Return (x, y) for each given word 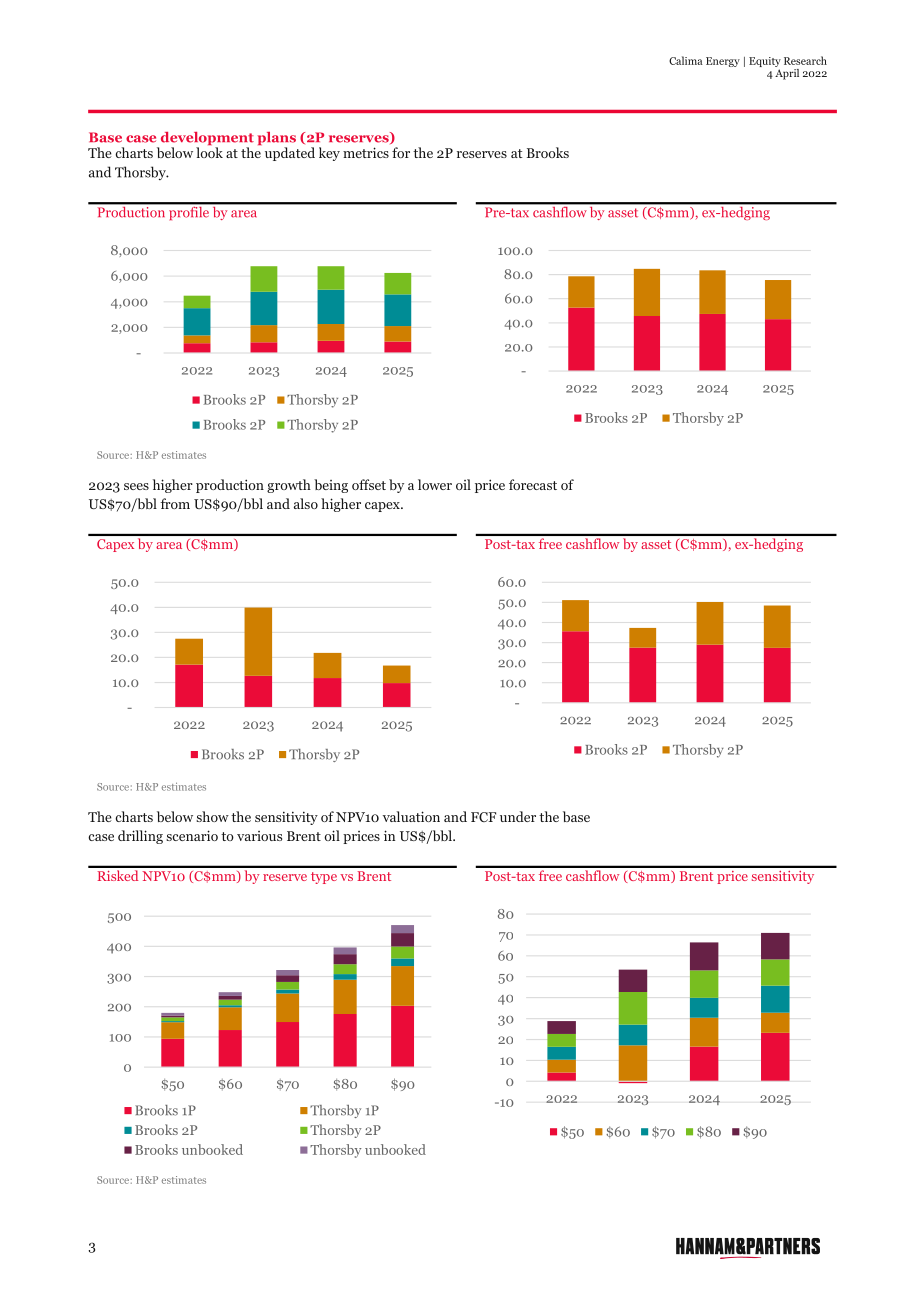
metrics (366, 152)
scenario (192, 835)
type (324, 878)
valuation (411, 816)
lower (435, 484)
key (329, 154)
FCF (483, 817)
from (175, 503)
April (787, 73)
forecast (533, 484)
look (209, 152)
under (518, 816)
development (206, 140)
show (212, 816)
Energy (723, 62)
